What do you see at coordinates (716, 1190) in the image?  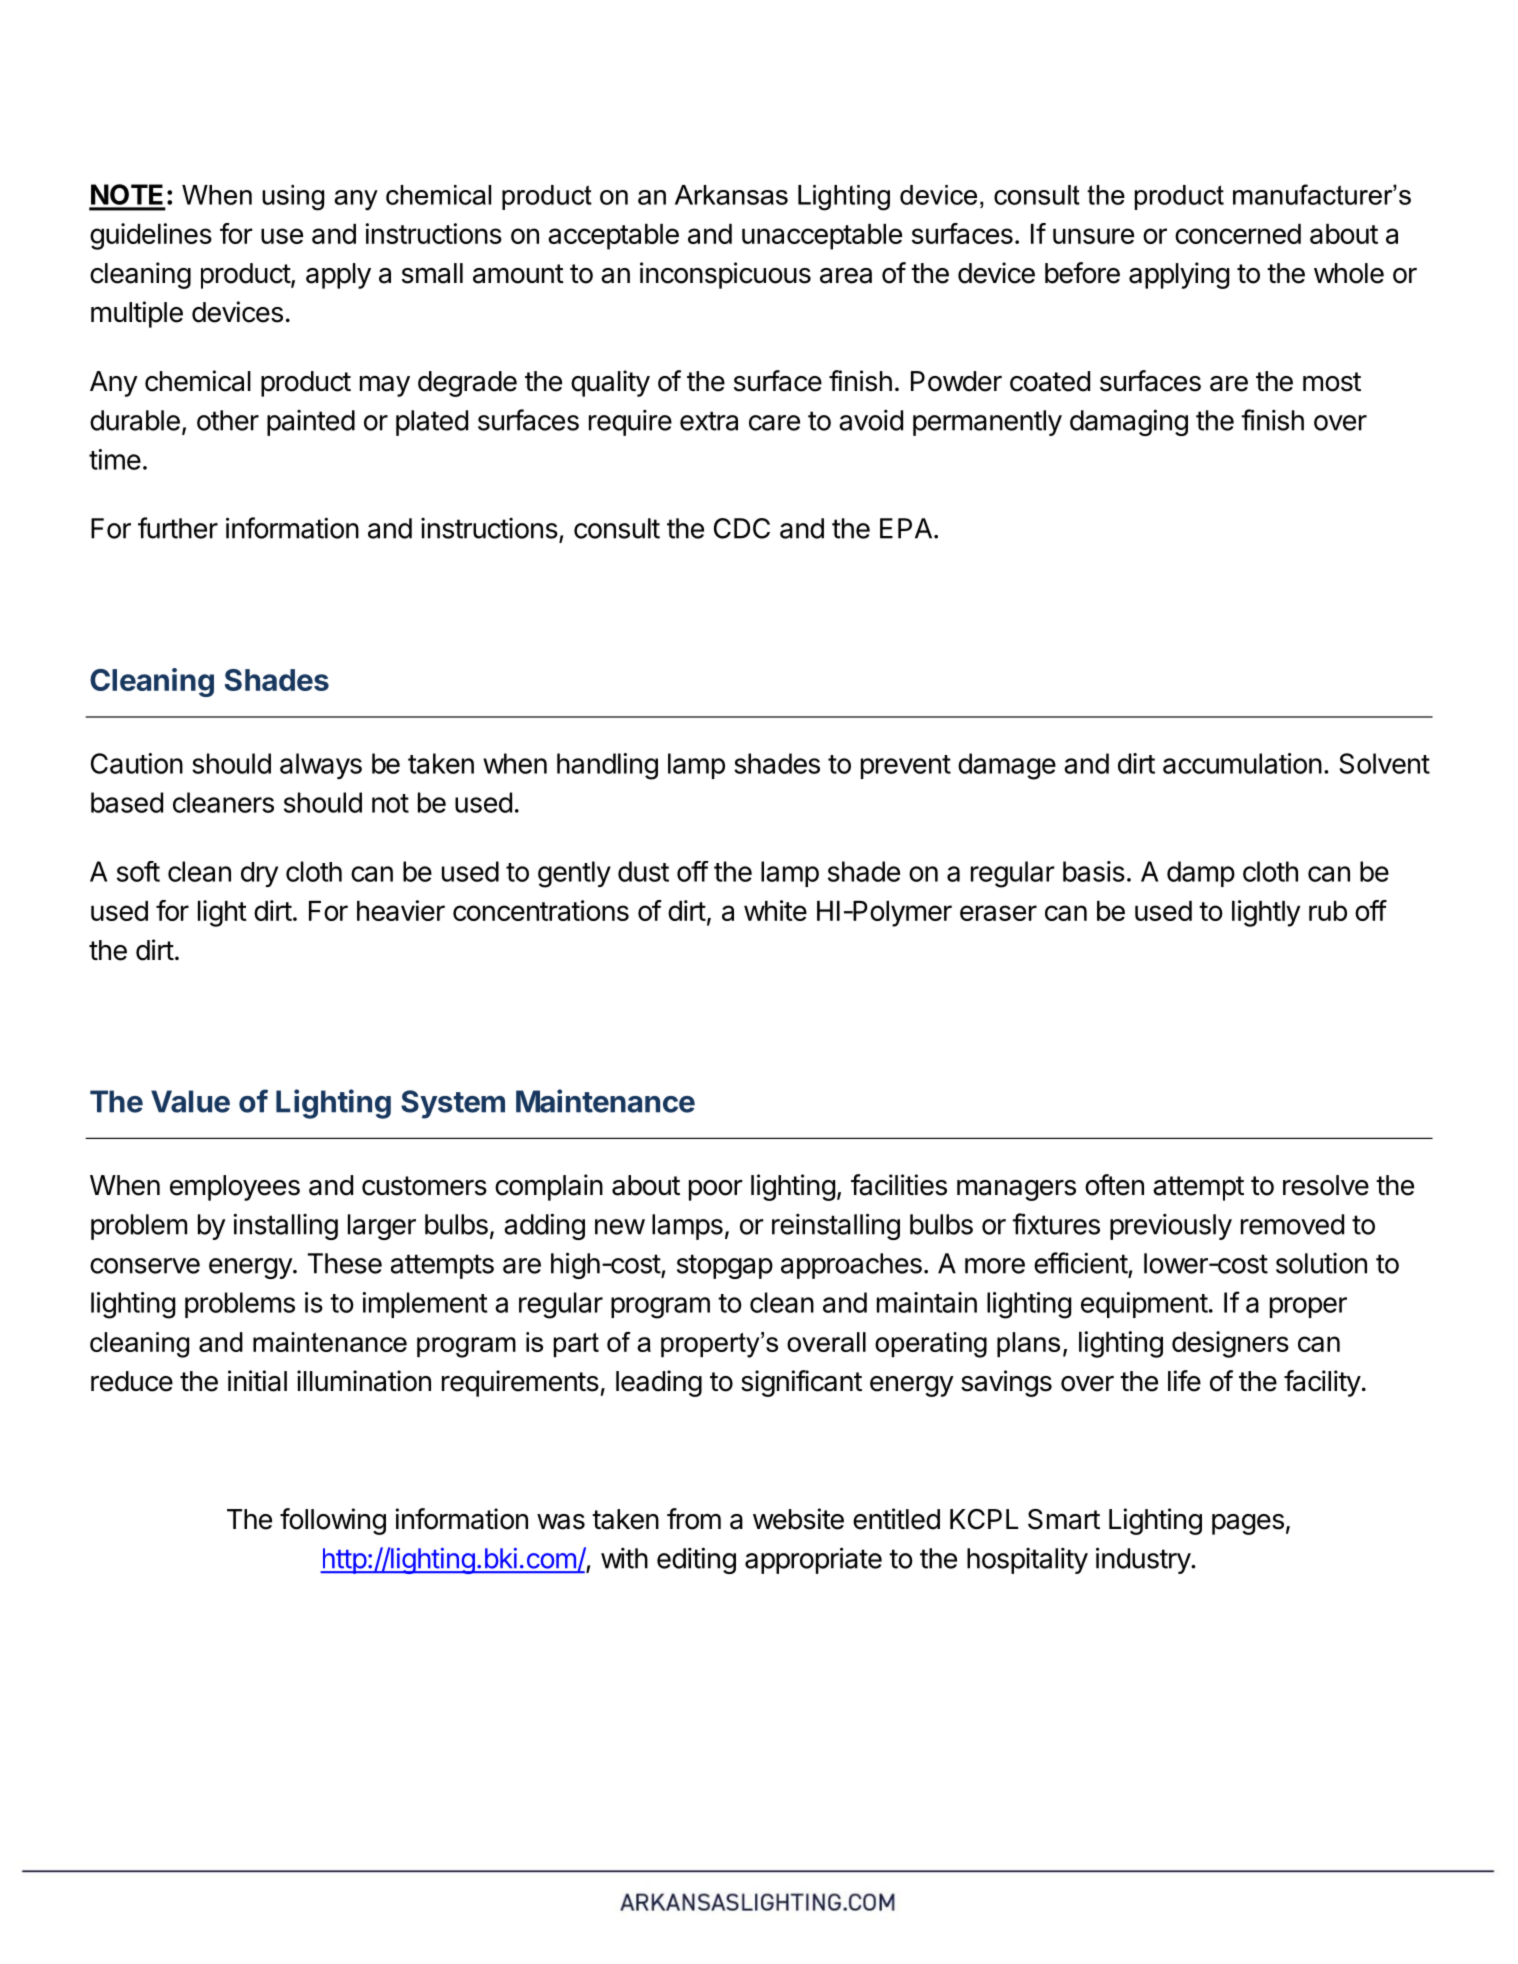 I see `poor` at bounding box center [716, 1190].
